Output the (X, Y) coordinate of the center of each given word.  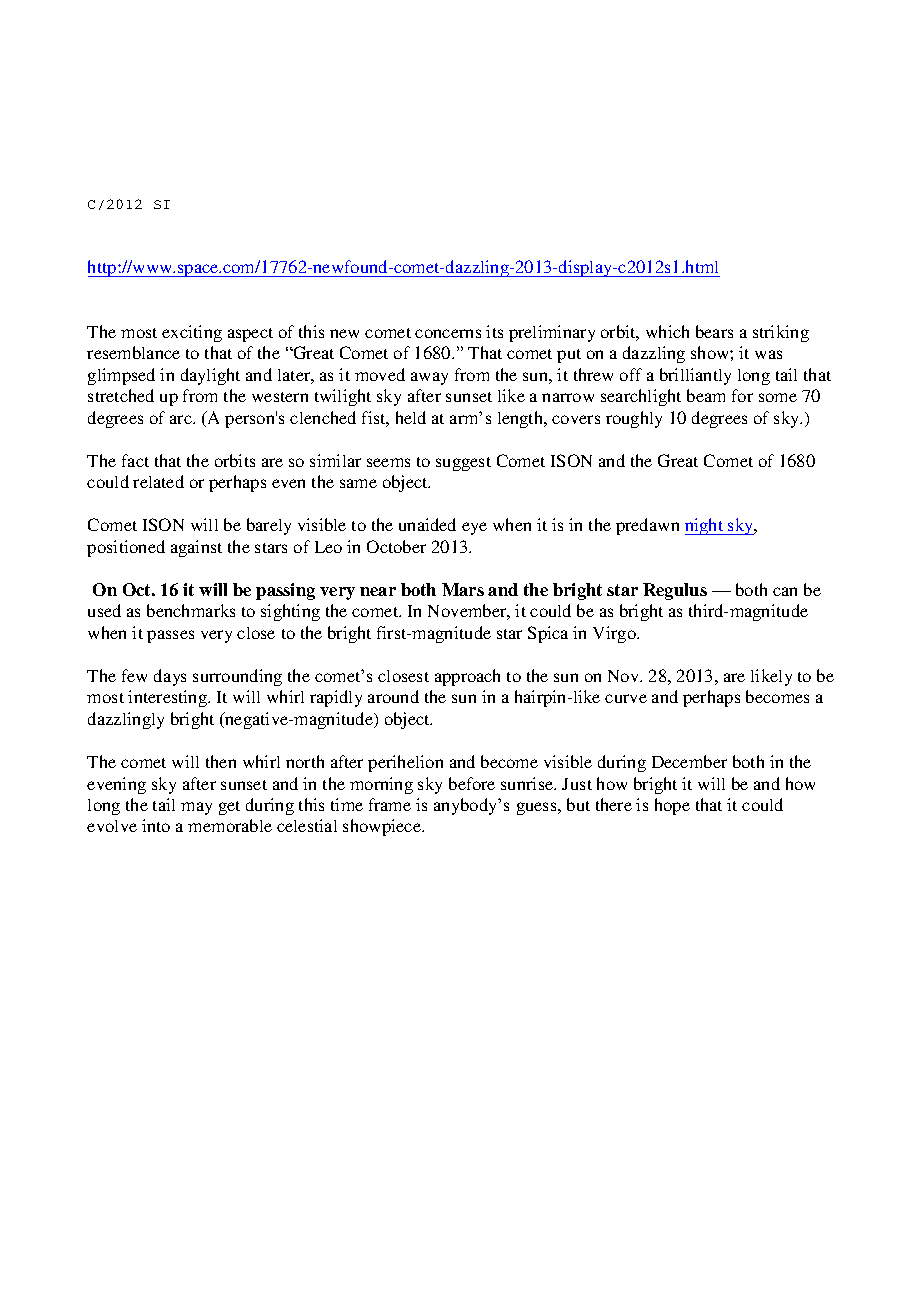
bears (714, 331)
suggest (463, 464)
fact (135, 460)
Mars (463, 589)
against (196, 548)
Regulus (675, 591)
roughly (634, 419)
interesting (169, 698)
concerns (448, 333)
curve (626, 698)
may (196, 808)
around (393, 696)
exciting (192, 333)
